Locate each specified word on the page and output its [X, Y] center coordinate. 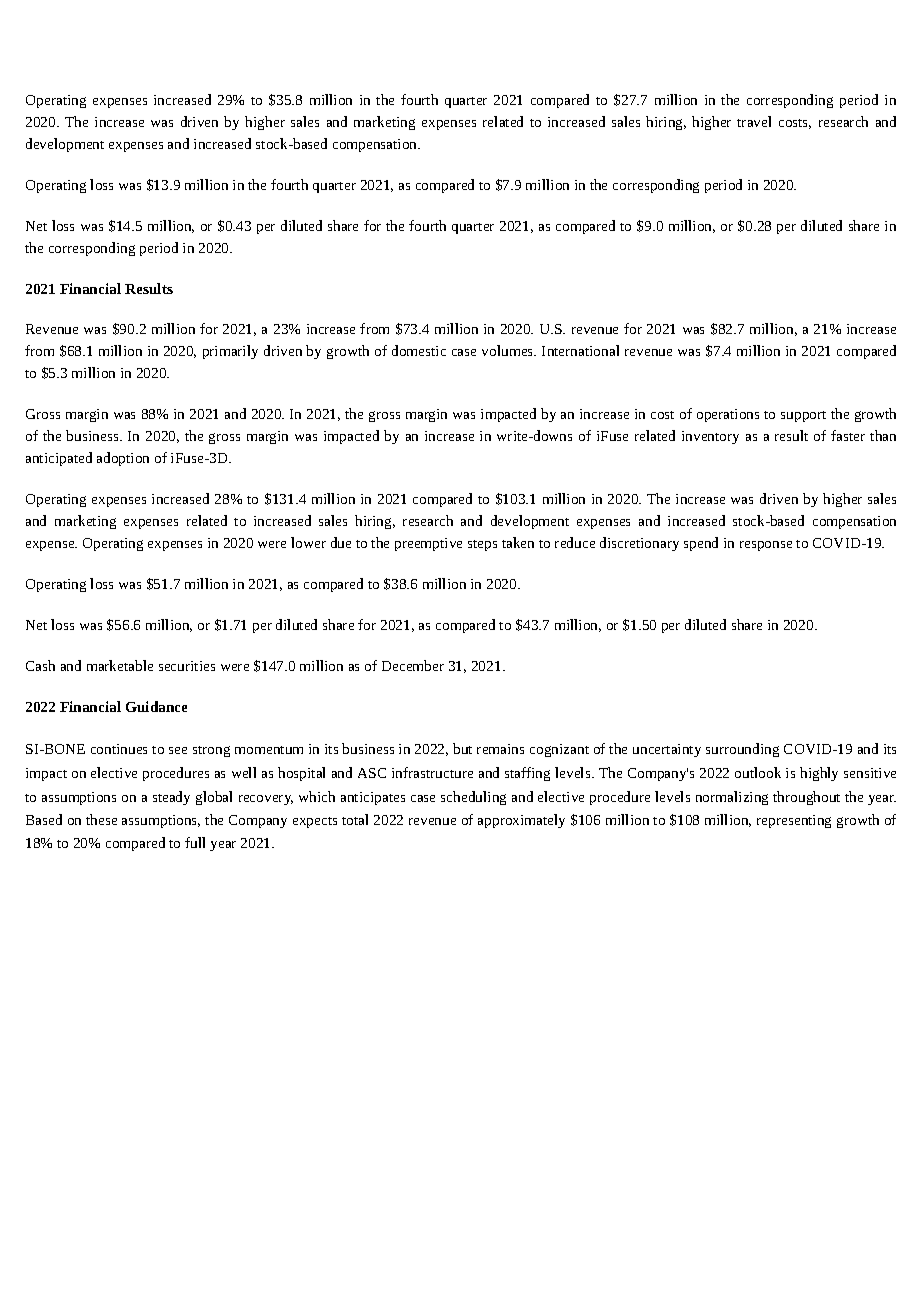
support [803, 416]
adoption [123, 459]
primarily [230, 352]
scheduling [473, 798]
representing [794, 821]
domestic [419, 350]
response [766, 546]
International [580, 350]
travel [754, 121]
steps [482, 545]
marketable [120, 665]
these [101, 819]
